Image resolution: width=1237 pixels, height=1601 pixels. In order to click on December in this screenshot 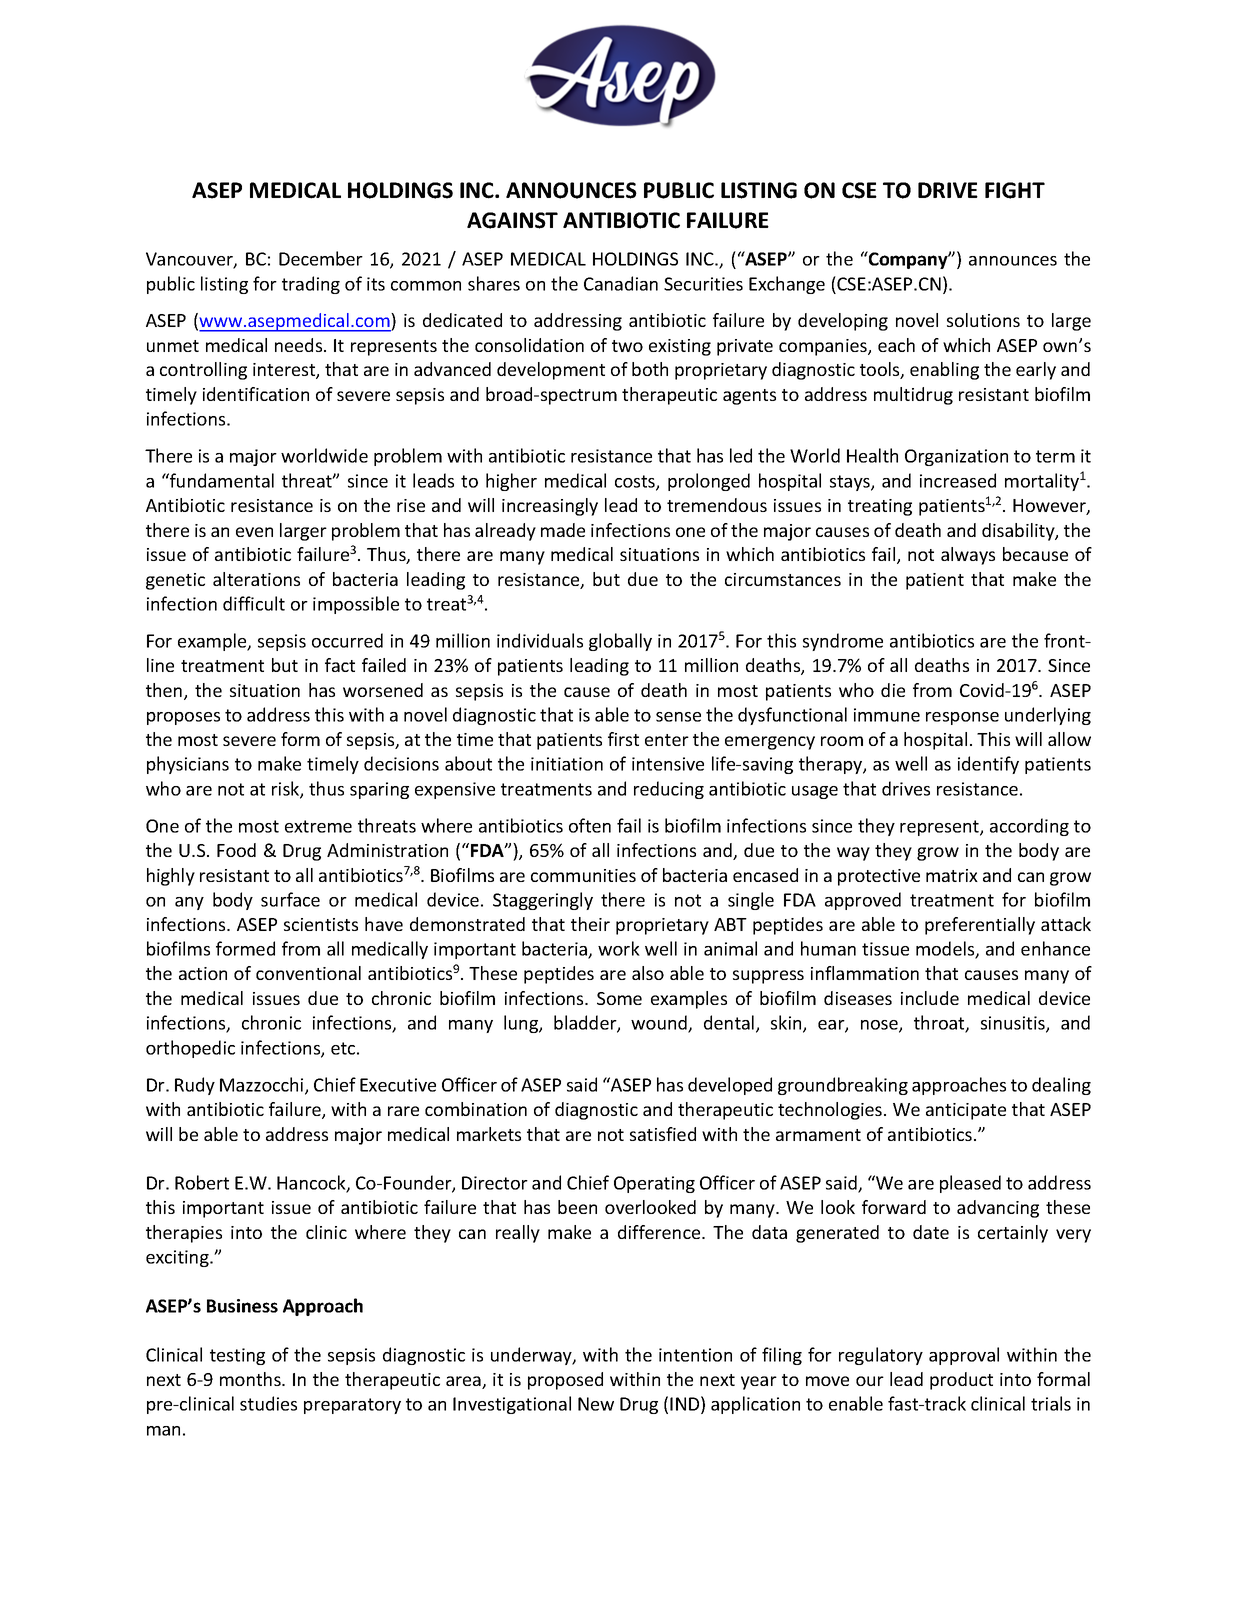, I will do `click(321, 258)`.
